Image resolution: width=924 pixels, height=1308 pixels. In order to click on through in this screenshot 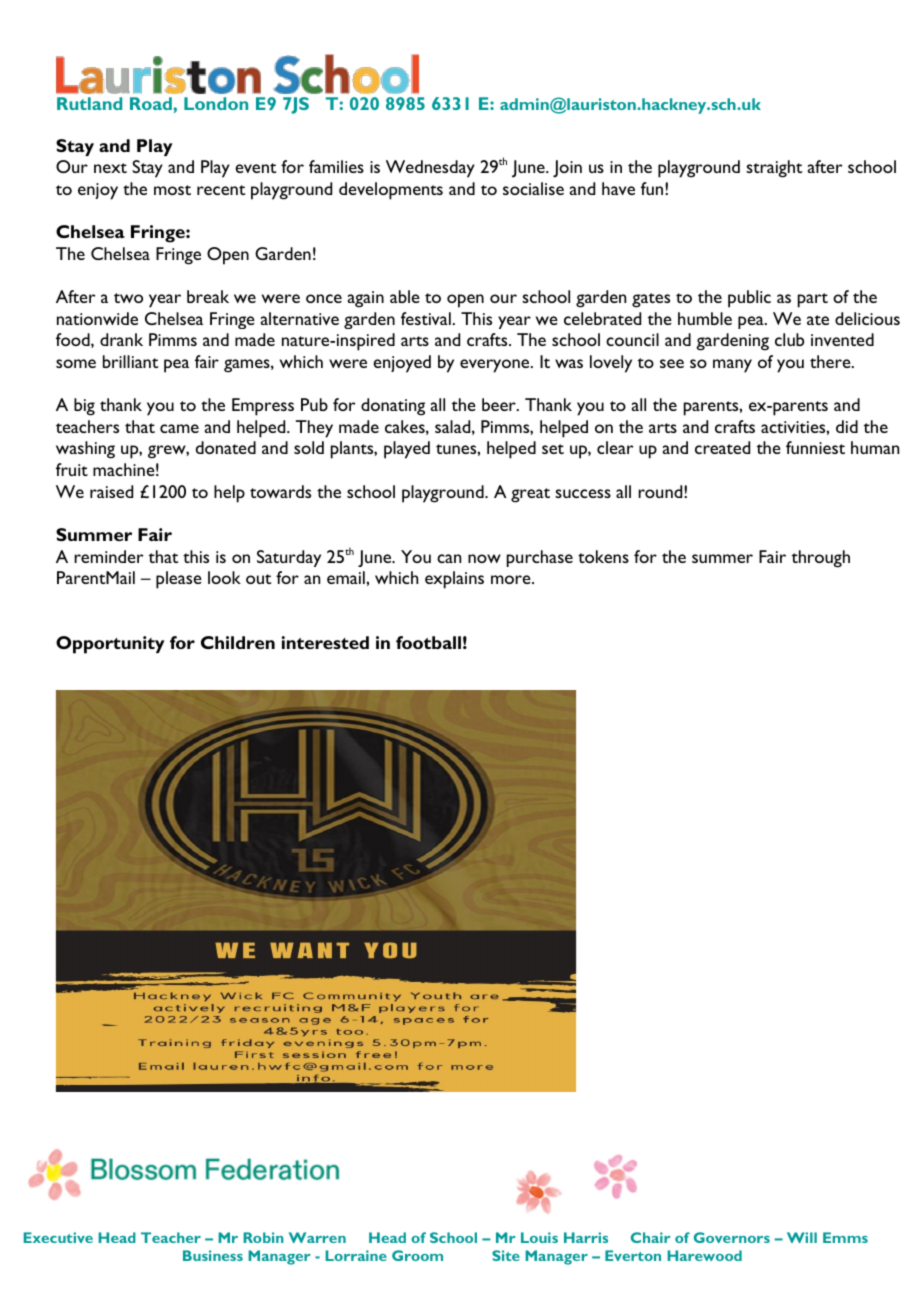, I will do `click(821, 559)`.
